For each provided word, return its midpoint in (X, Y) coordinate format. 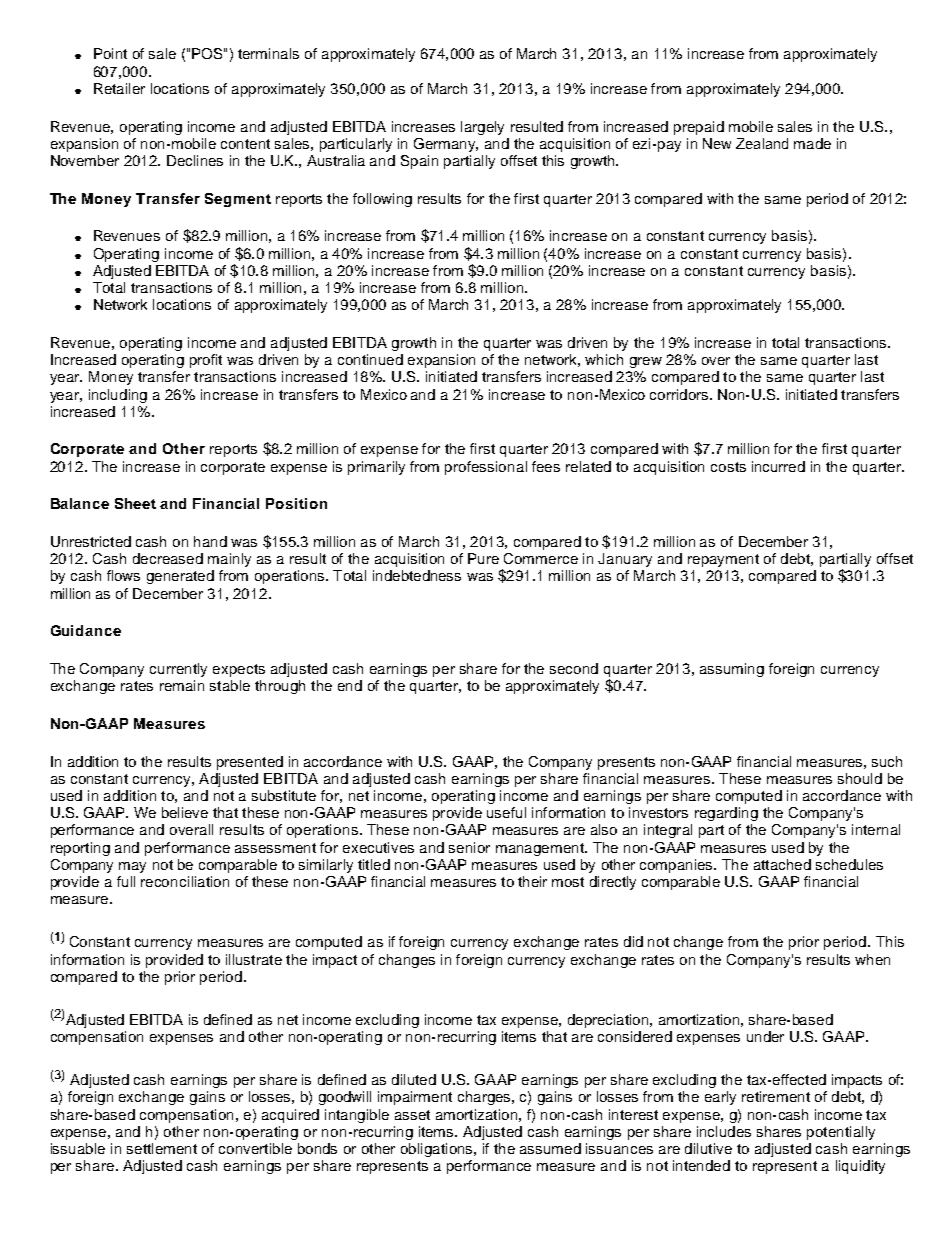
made (812, 143)
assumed (550, 1148)
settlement (162, 1148)
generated (180, 577)
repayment (723, 560)
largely (482, 128)
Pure (483, 558)
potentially (841, 1133)
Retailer (119, 88)
